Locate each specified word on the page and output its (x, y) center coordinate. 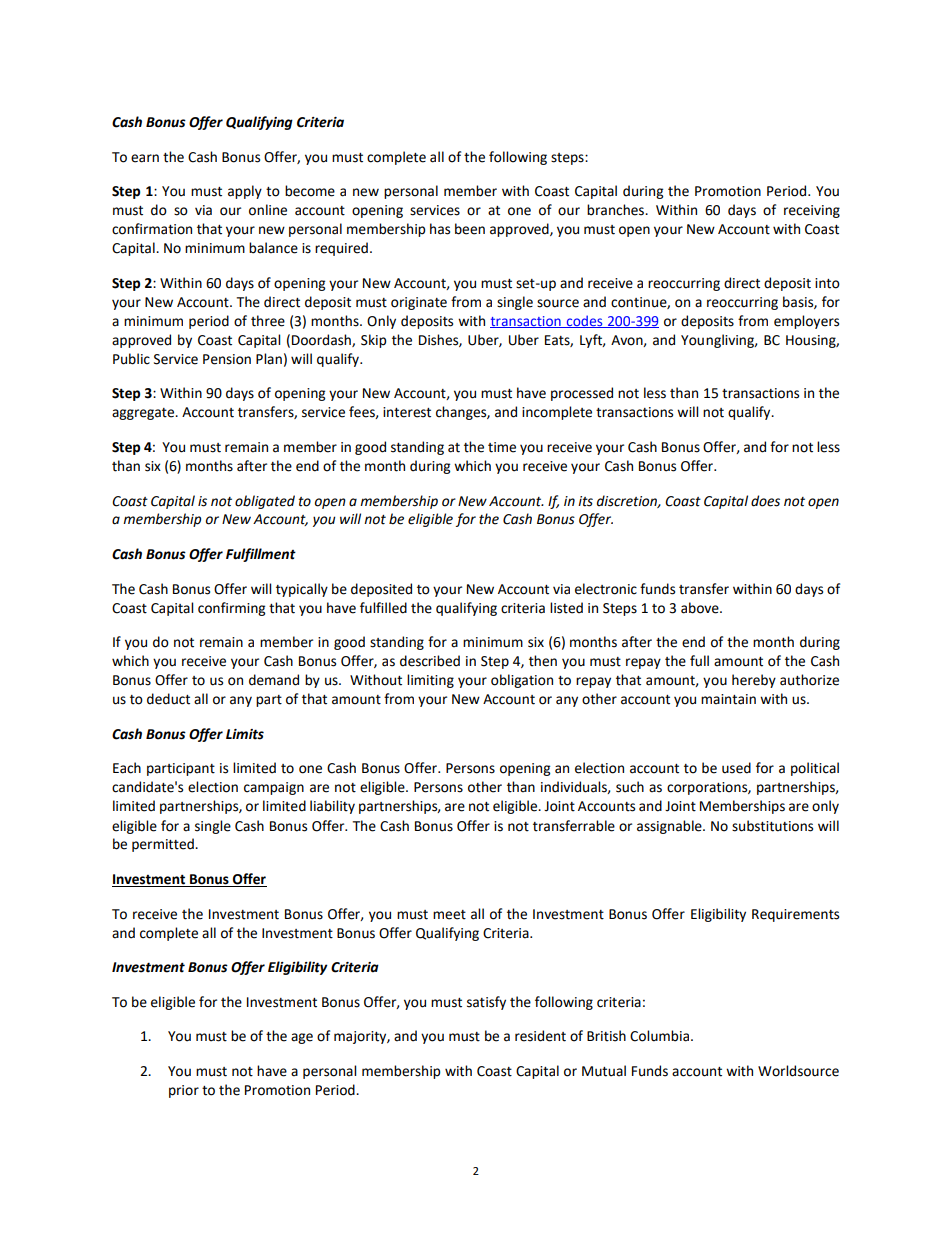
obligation (522, 681)
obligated (265, 502)
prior (184, 1091)
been (470, 229)
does (765, 501)
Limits (245, 734)
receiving (812, 211)
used (736, 768)
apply (245, 192)
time (502, 447)
